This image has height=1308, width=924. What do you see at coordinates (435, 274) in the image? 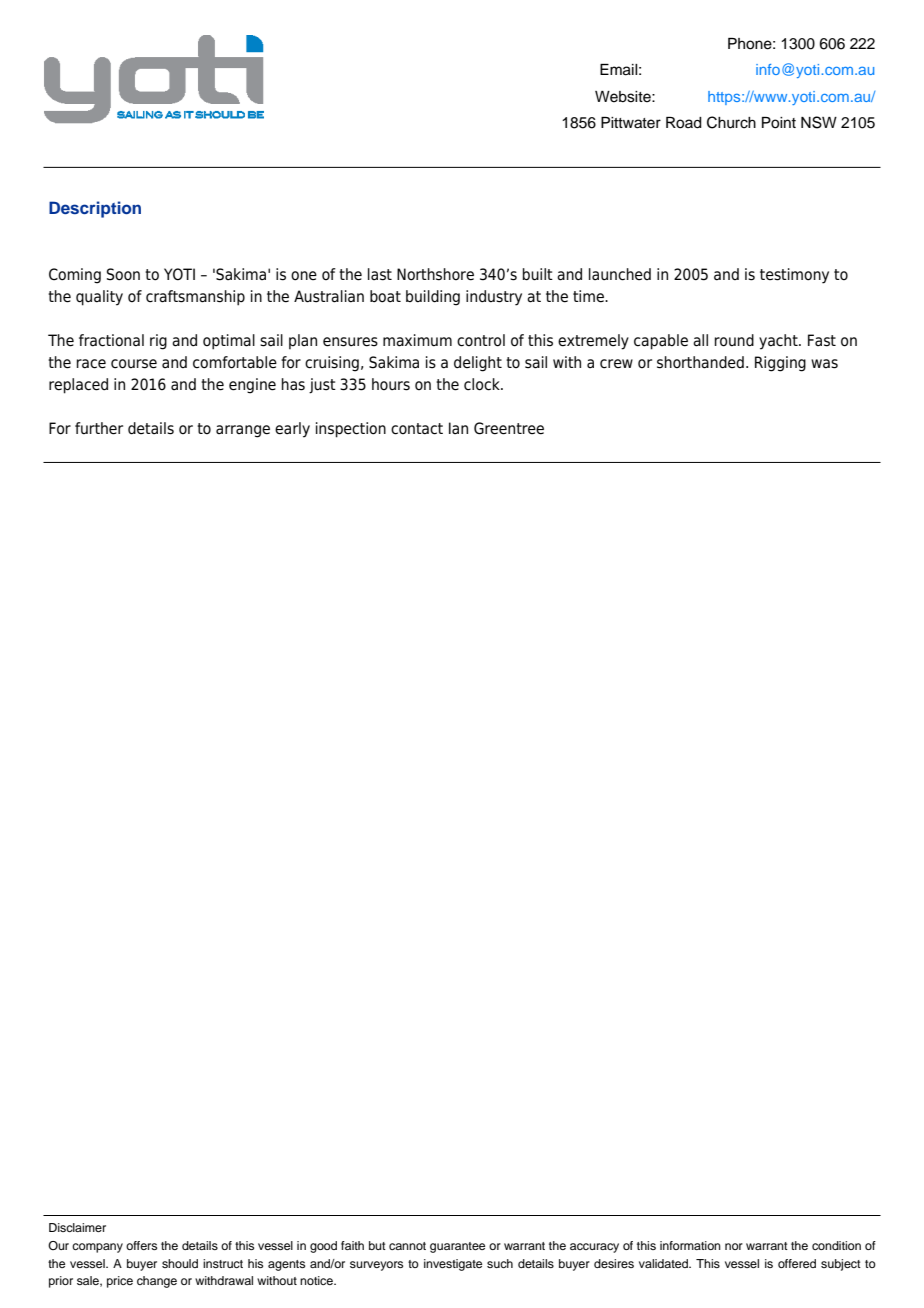
I see `Northshore` at bounding box center [435, 274].
